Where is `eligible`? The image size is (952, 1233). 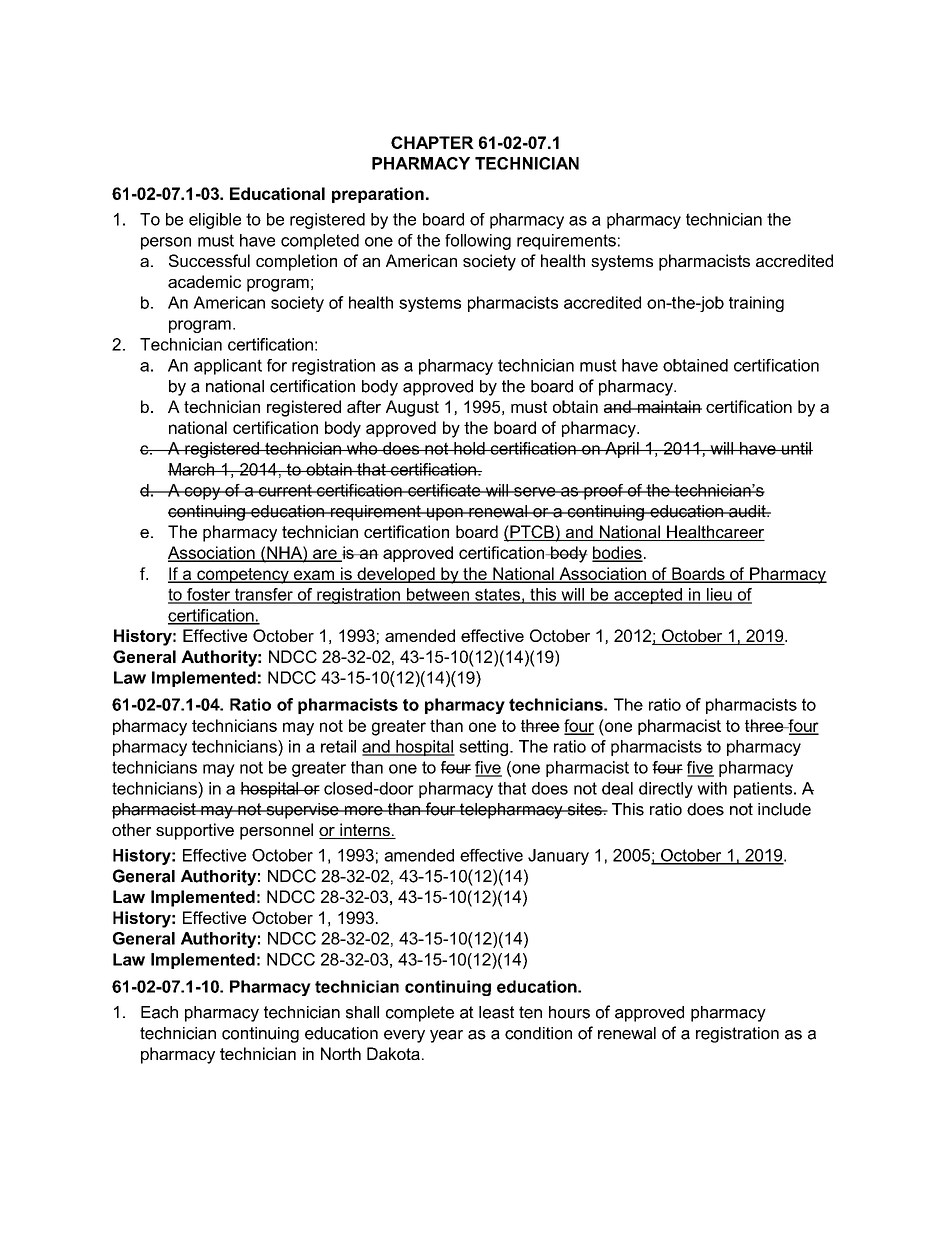 eligible is located at coordinates (215, 221).
